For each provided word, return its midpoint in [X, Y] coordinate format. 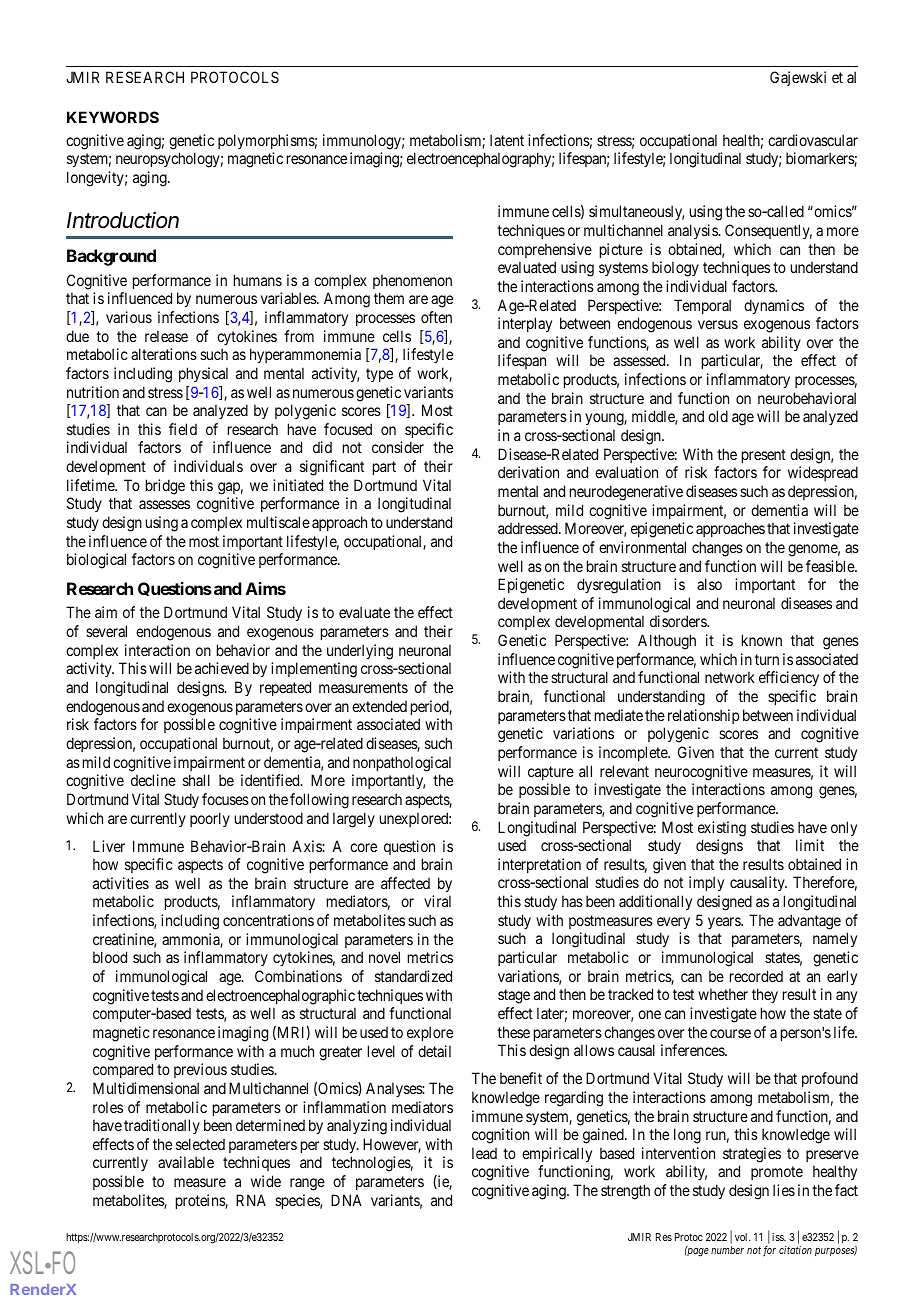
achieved [222, 668]
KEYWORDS [113, 117]
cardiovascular [813, 140]
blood [110, 957]
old [718, 416]
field [183, 429]
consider [398, 447]
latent [507, 140]
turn [767, 659]
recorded [756, 976]
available [186, 1162]
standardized [413, 976]
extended [379, 706]
